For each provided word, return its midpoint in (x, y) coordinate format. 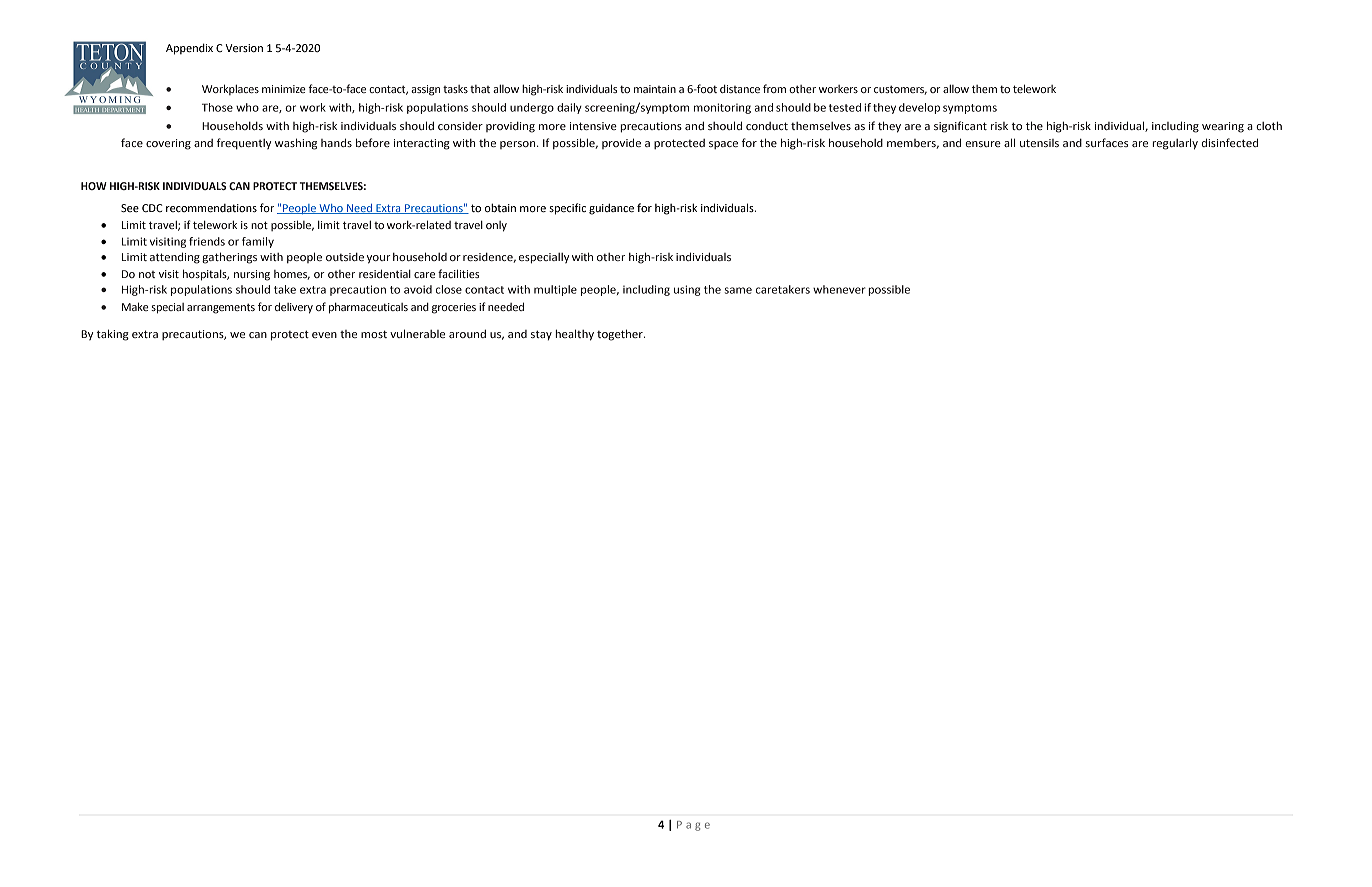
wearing (1223, 127)
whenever (839, 289)
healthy (574, 335)
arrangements (221, 308)
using (687, 290)
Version (244, 48)
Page (693, 826)
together (621, 335)
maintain (655, 89)
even (324, 335)
